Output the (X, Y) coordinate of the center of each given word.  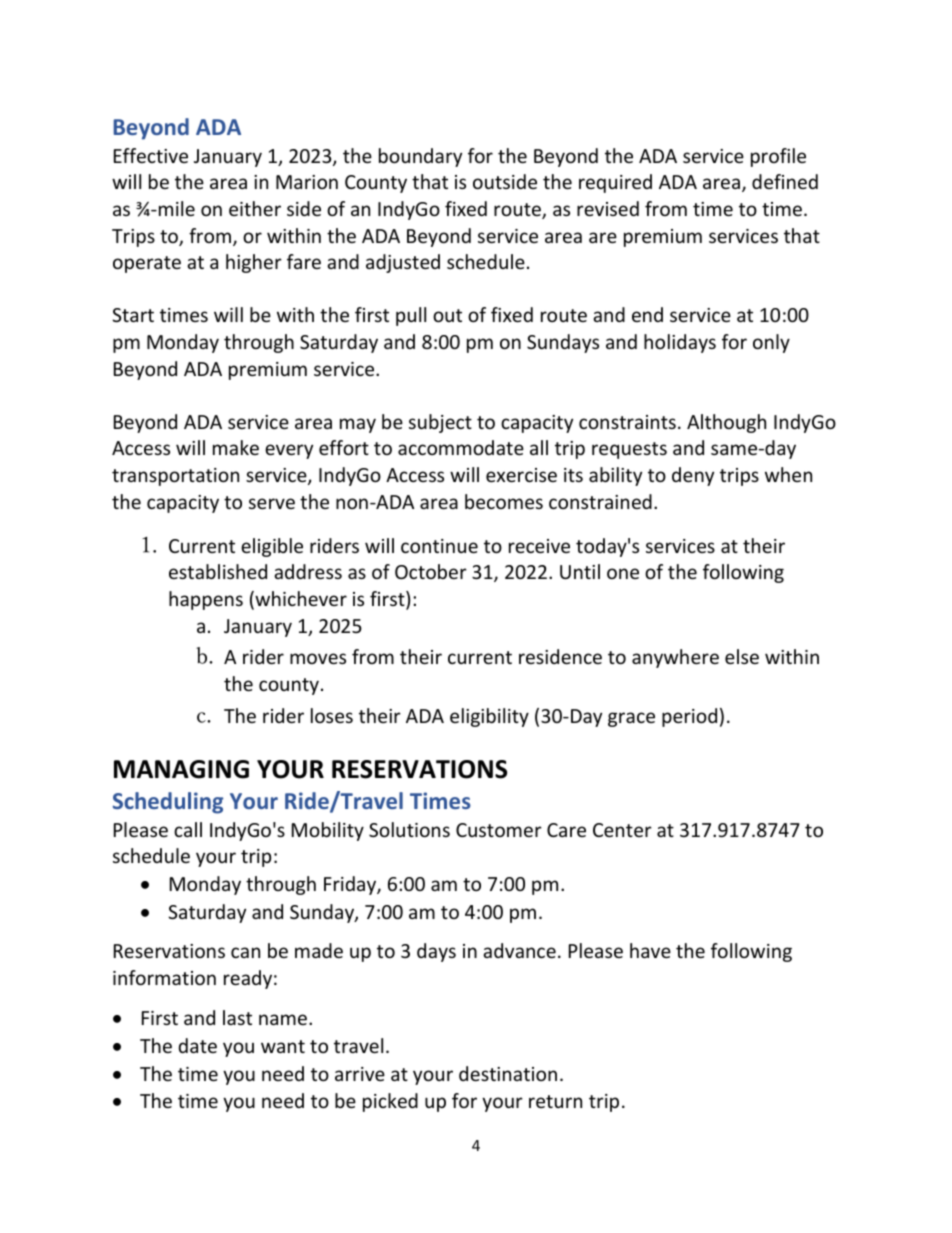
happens (206, 600)
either (255, 208)
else (742, 656)
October (431, 571)
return (555, 1101)
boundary (420, 157)
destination (508, 1073)
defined (785, 181)
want (283, 1046)
